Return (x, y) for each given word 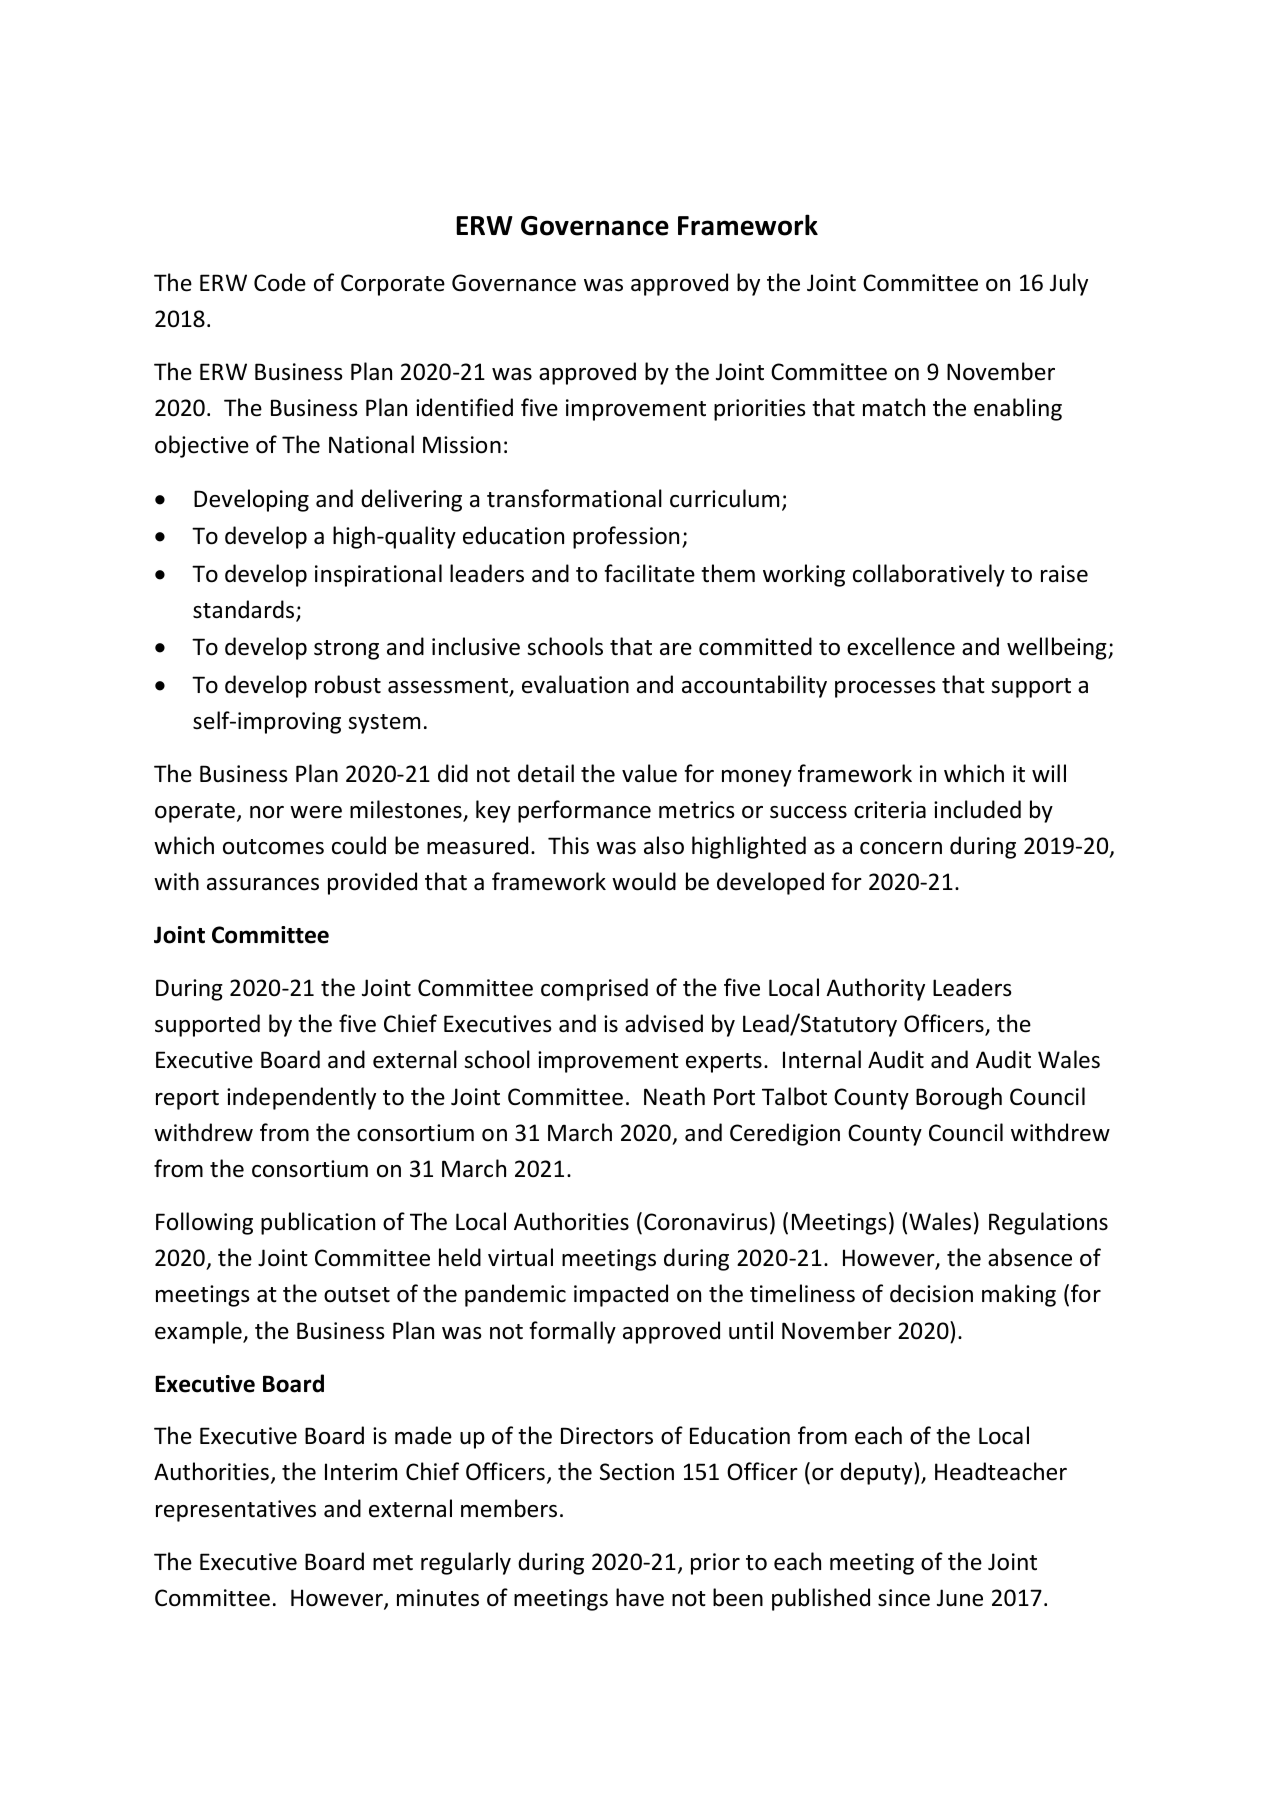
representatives (236, 1511)
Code (280, 282)
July (1069, 284)
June (960, 1598)
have (640, 1597)
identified (464, 407)
